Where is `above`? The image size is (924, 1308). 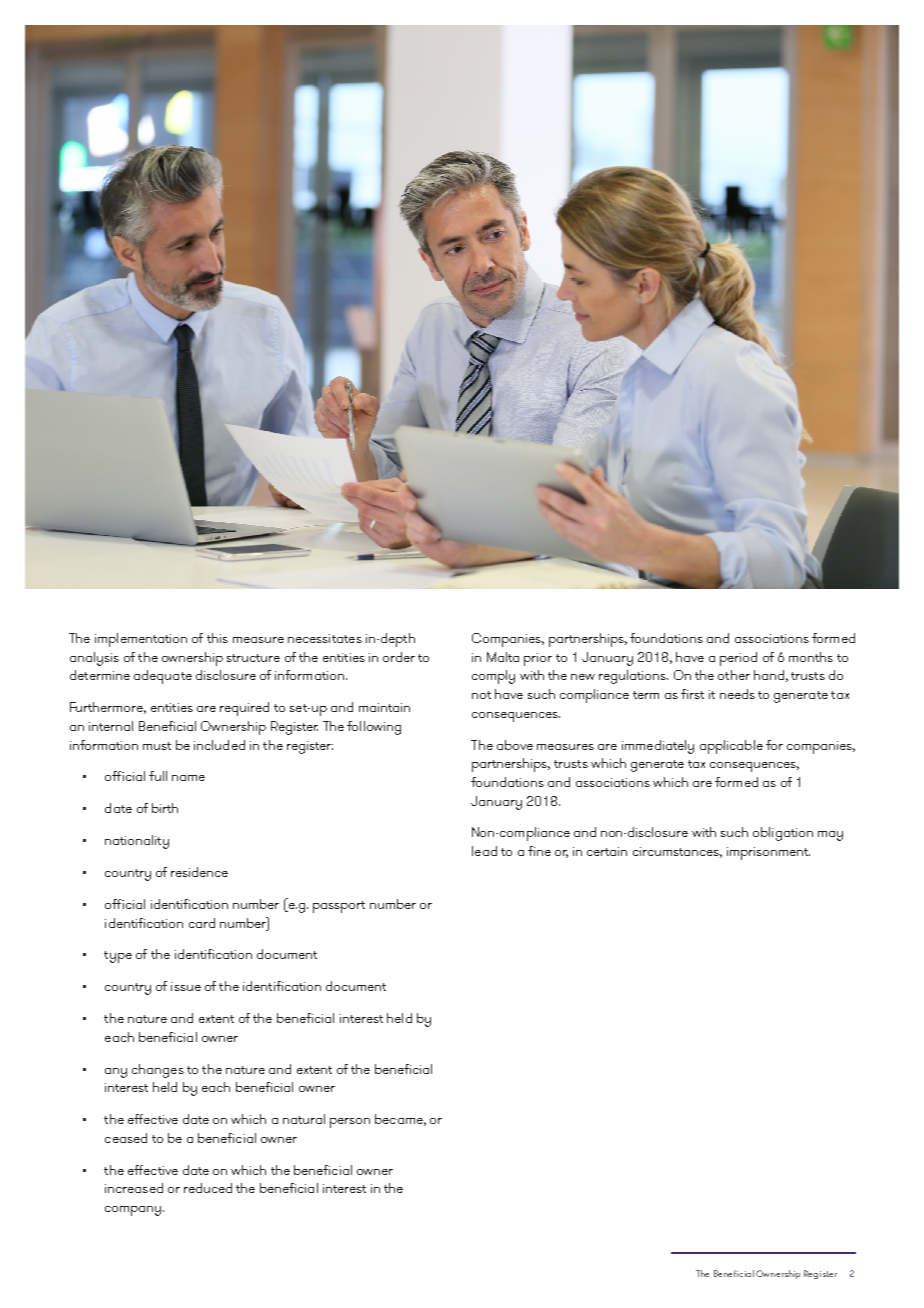 above is located at coordinates (515, 745).
